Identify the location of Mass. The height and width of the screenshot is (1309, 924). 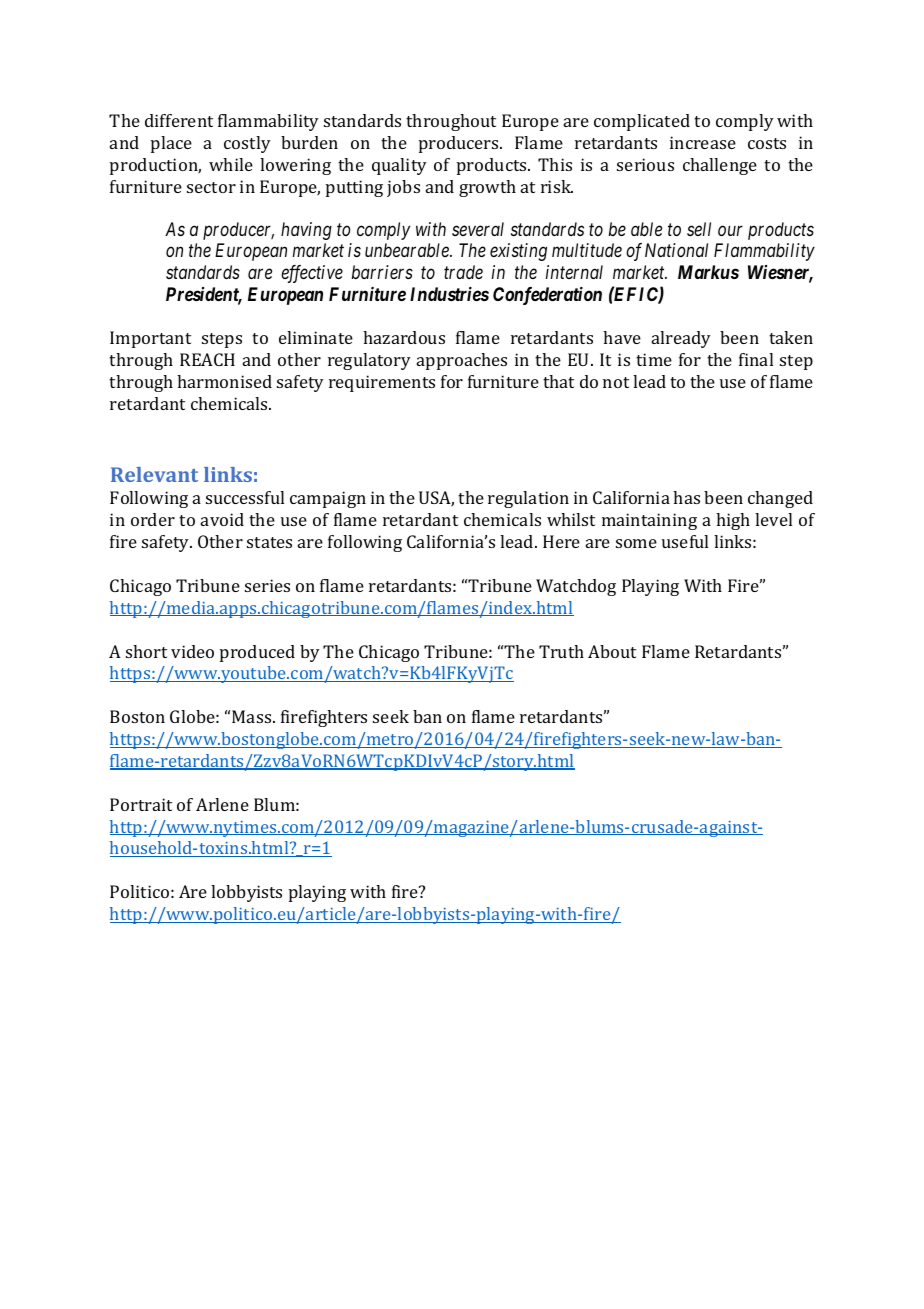
(253, 716).
